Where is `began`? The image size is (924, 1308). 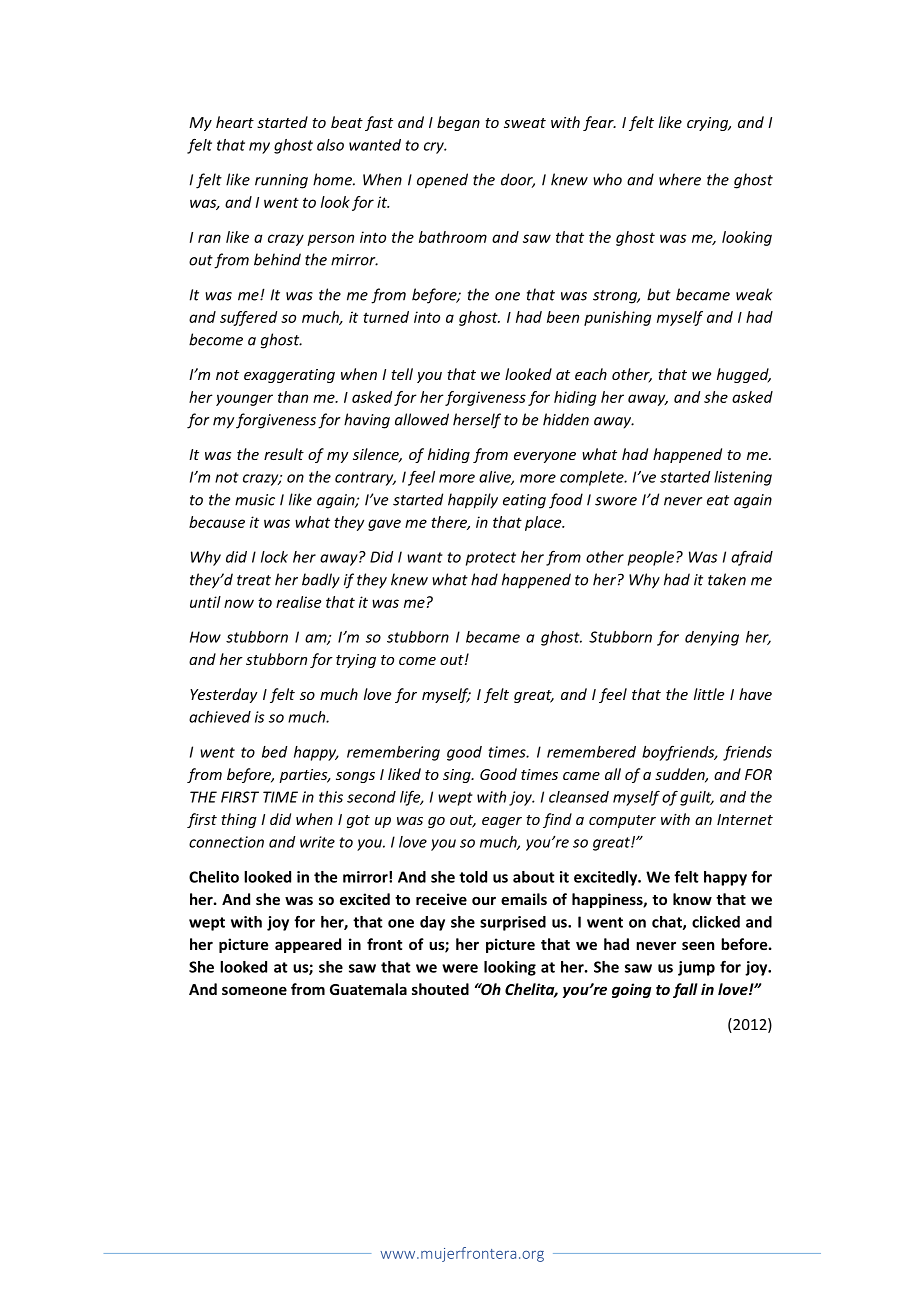
began is located at coordinates (458, 123).
